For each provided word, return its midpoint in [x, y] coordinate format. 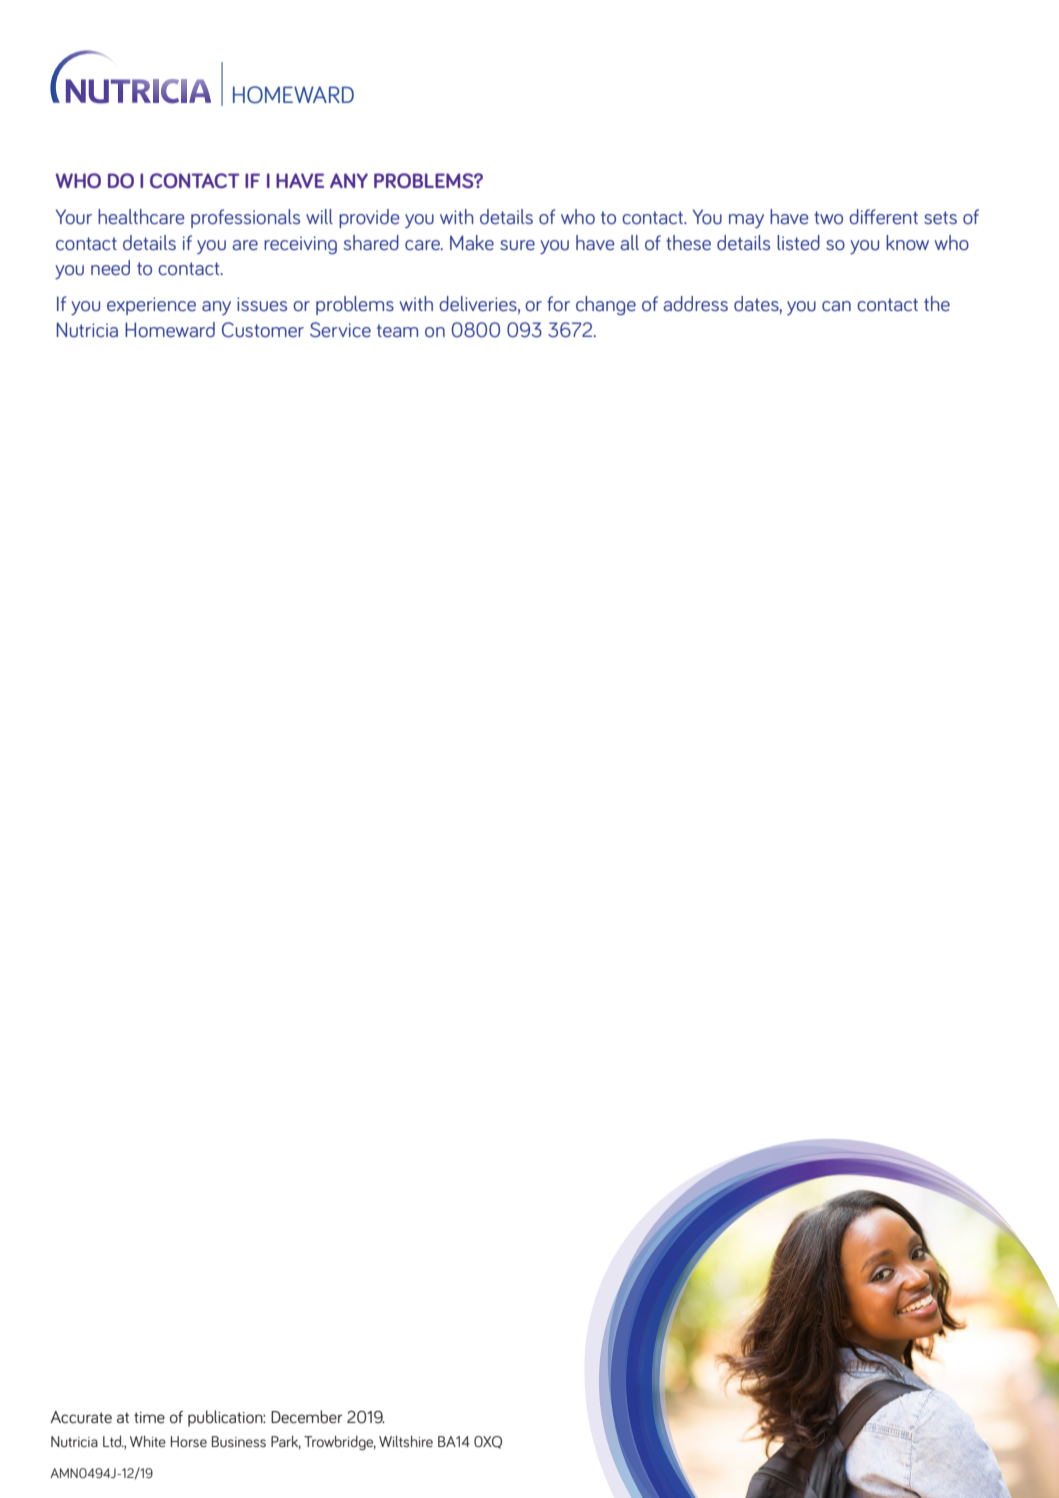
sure [517, 245]
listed [798, 243]
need [110, 268]
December [307, 1417]
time [149, 1417]
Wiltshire [406, 1441]
